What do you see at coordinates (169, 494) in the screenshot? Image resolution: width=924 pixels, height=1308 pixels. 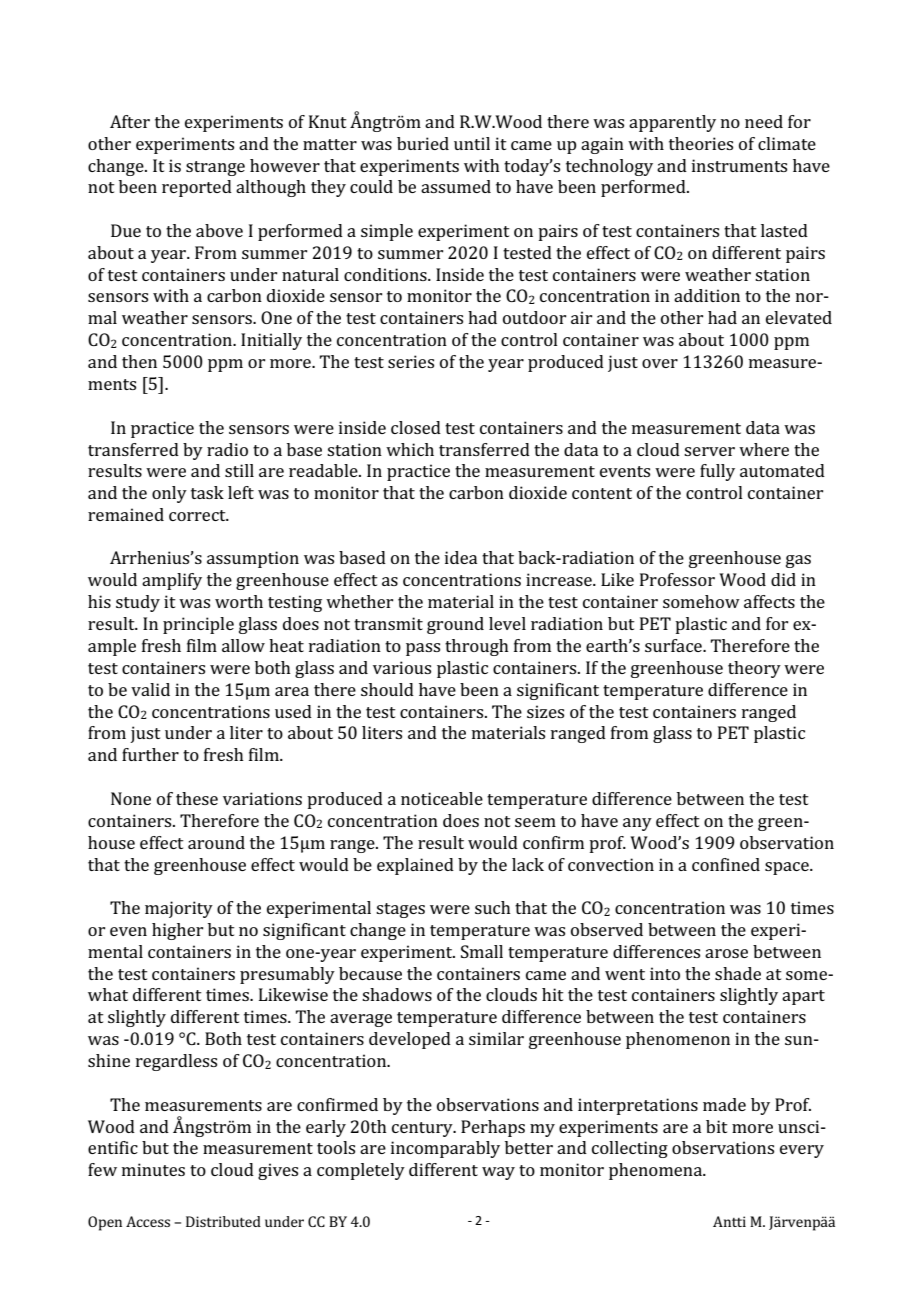 I see `only` at bounding box center [169, 494].
